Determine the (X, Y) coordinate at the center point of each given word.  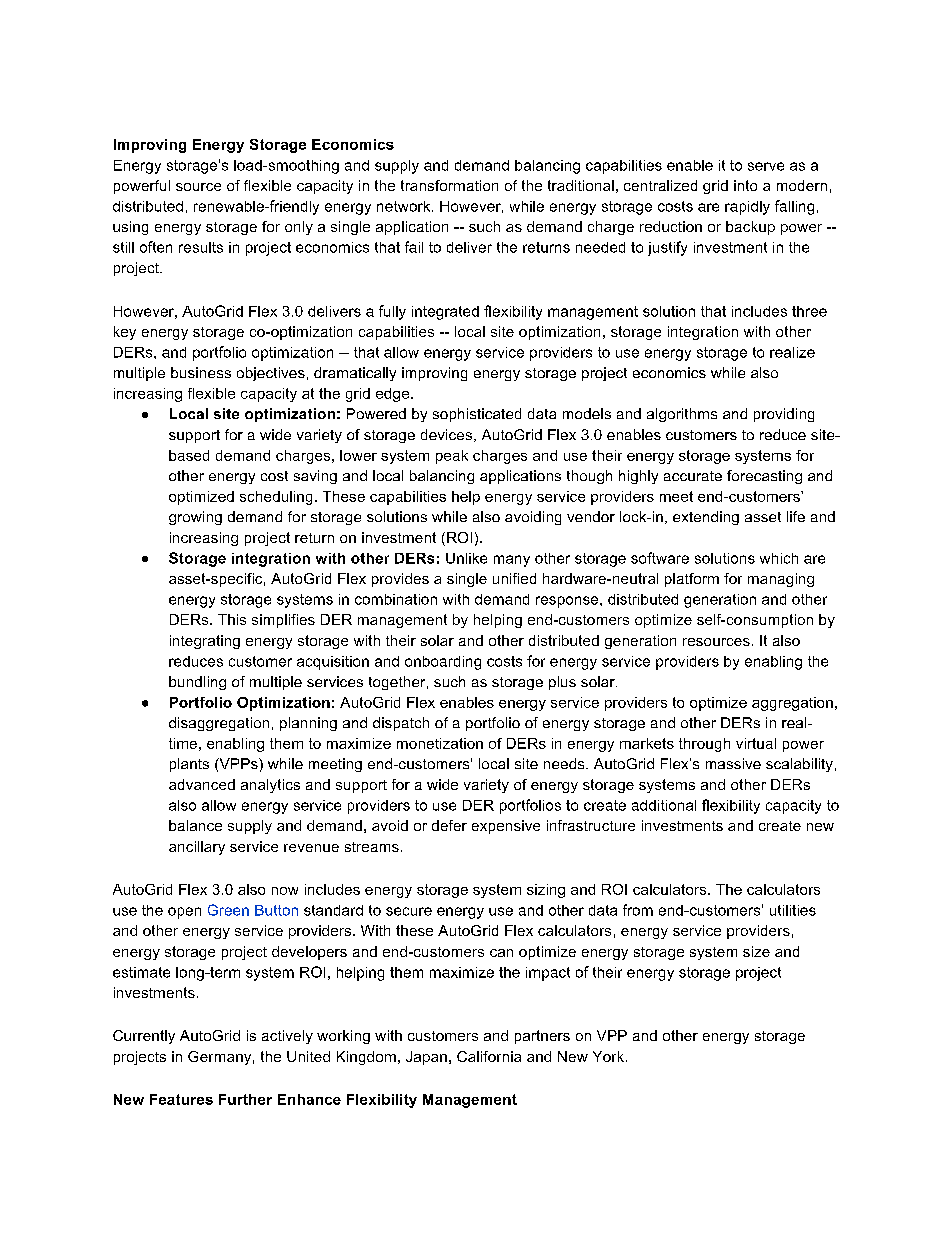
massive (733, 763)
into (745, 185)
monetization (440, 743)
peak (452, 457)
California (489, 1056)
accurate (693, 476)
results (201, 247)
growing (195, 518)
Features (181, 1099)
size (756, 951)
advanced (202, 784)
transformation (449, 185)
